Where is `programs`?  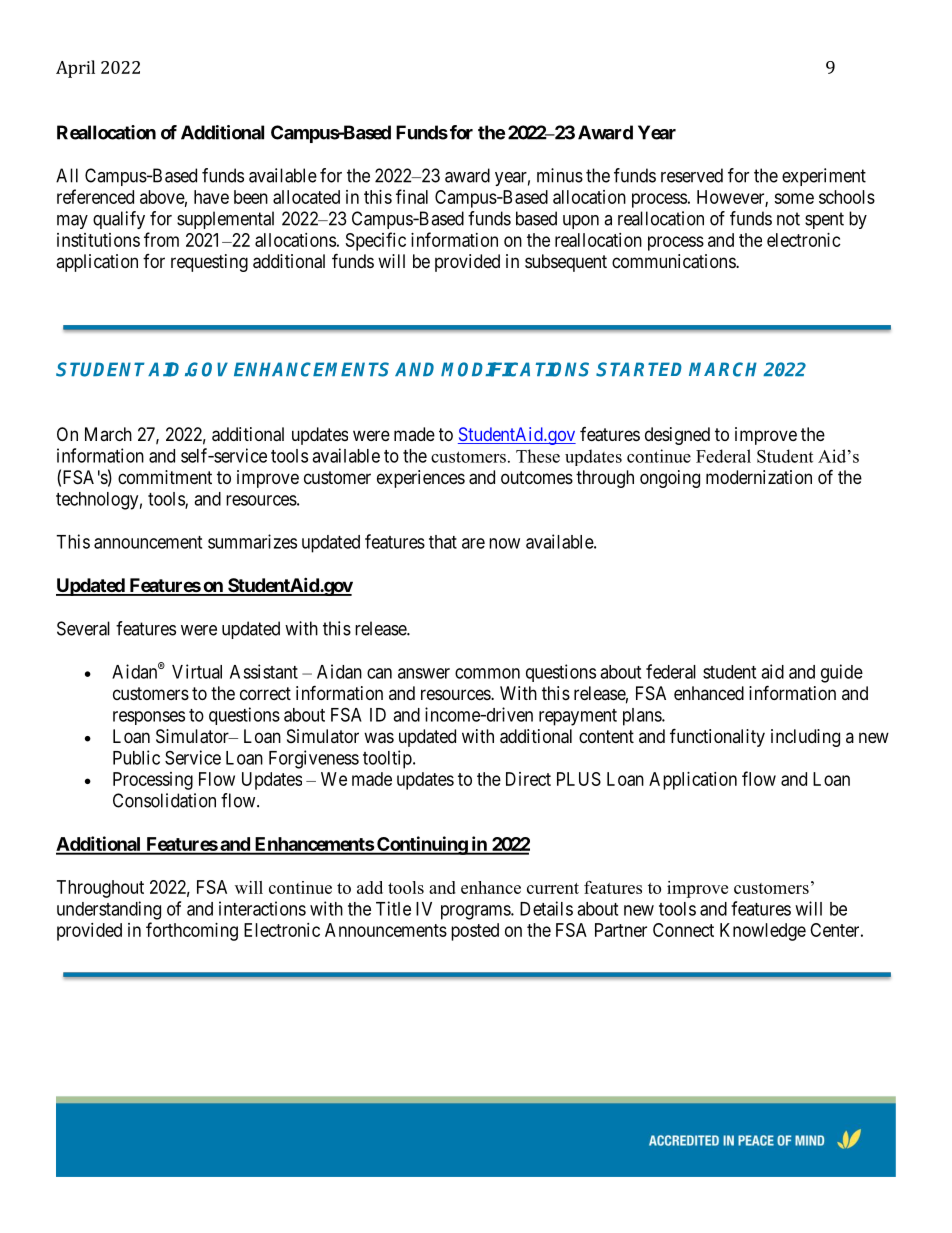
programs is located at coordinates (476, 912).
